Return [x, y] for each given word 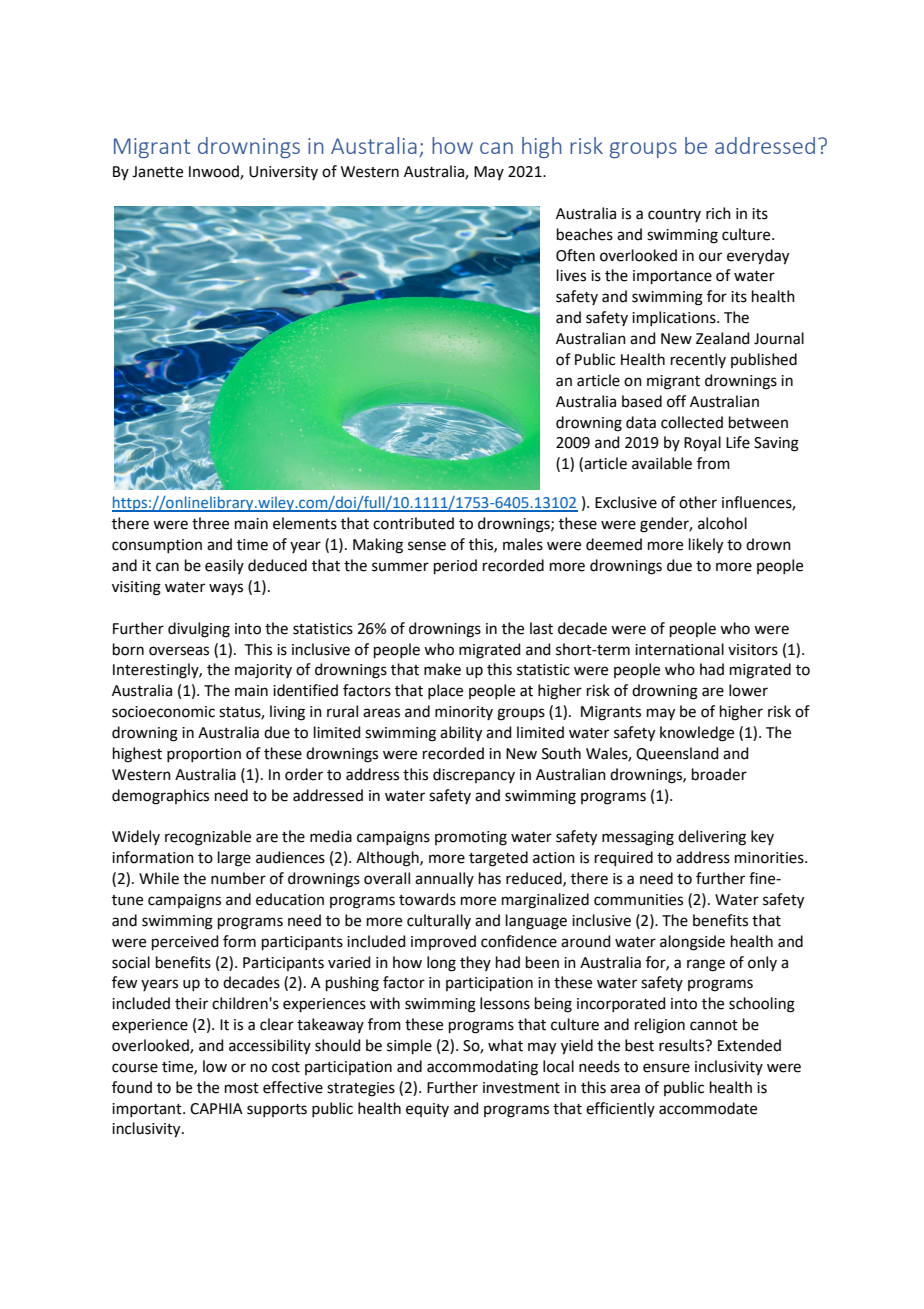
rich [718, 213]
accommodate [708, 1108]
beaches [585, 234]
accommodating [482, 1068]
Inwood [215, 172]
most [242, 1088]
